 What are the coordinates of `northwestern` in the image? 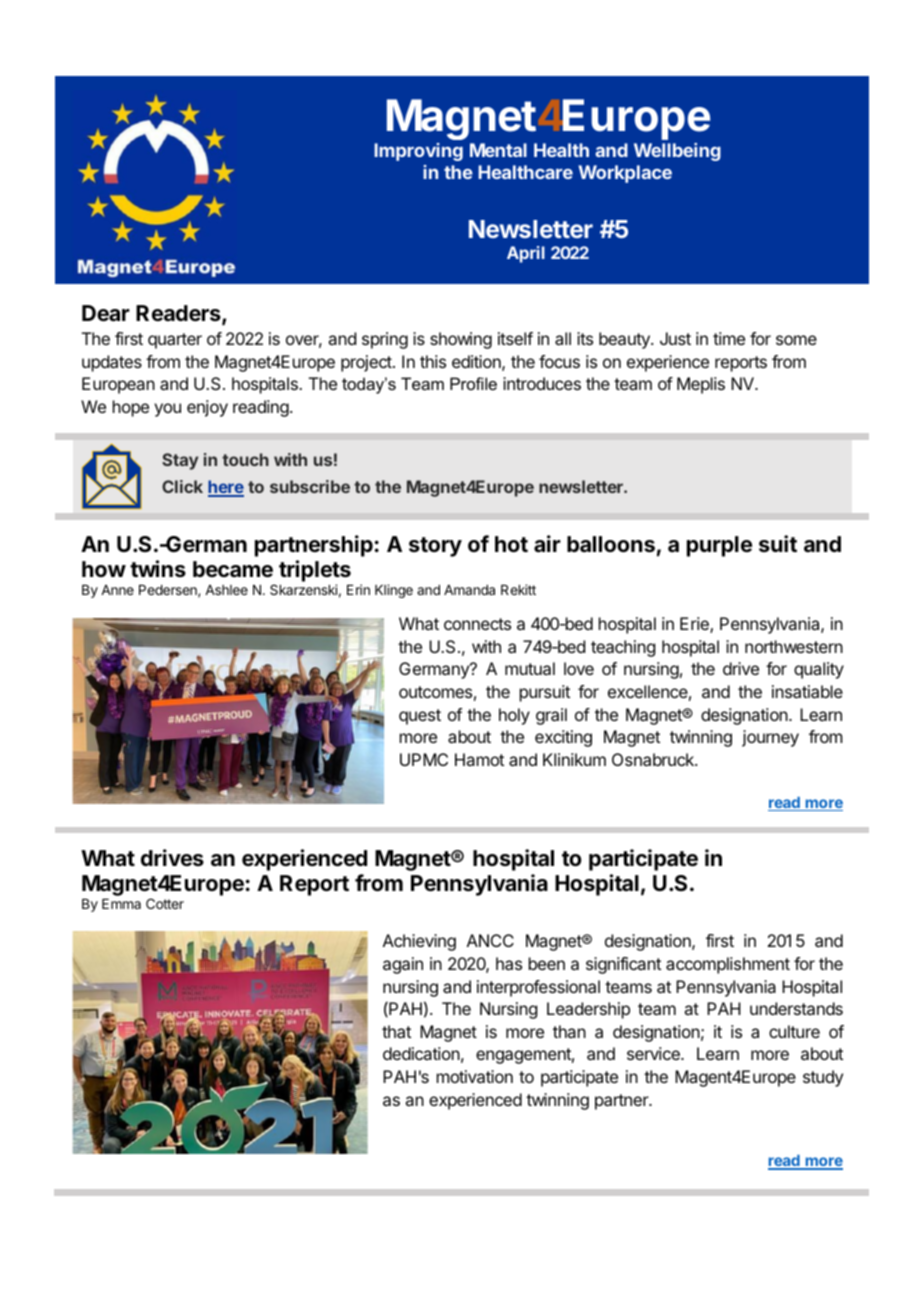 It's located at (794, 646).
